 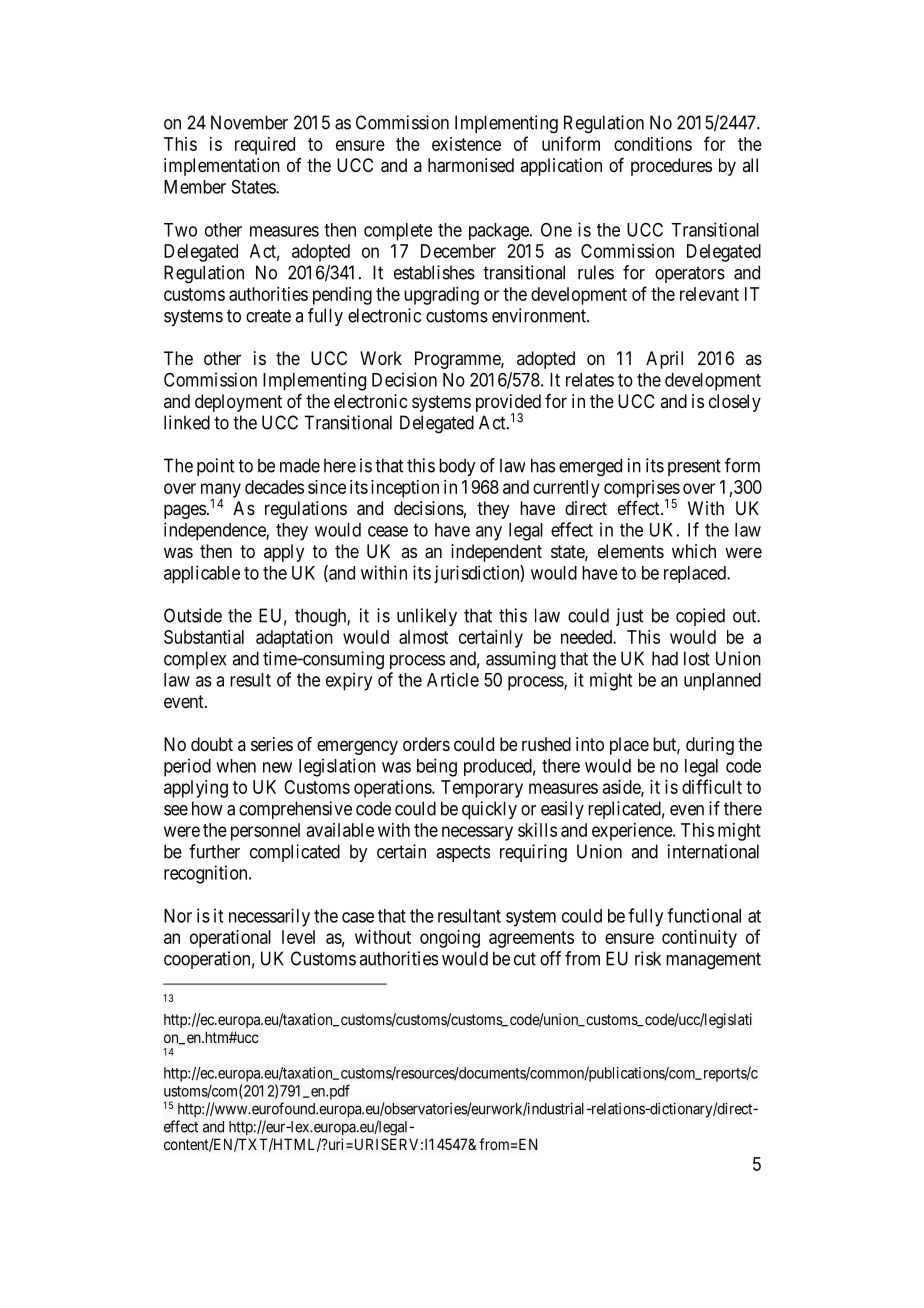 What do you see at coordinates (694, 551) in the screenshot?
I see `which` at bounding box center [694, 551].
